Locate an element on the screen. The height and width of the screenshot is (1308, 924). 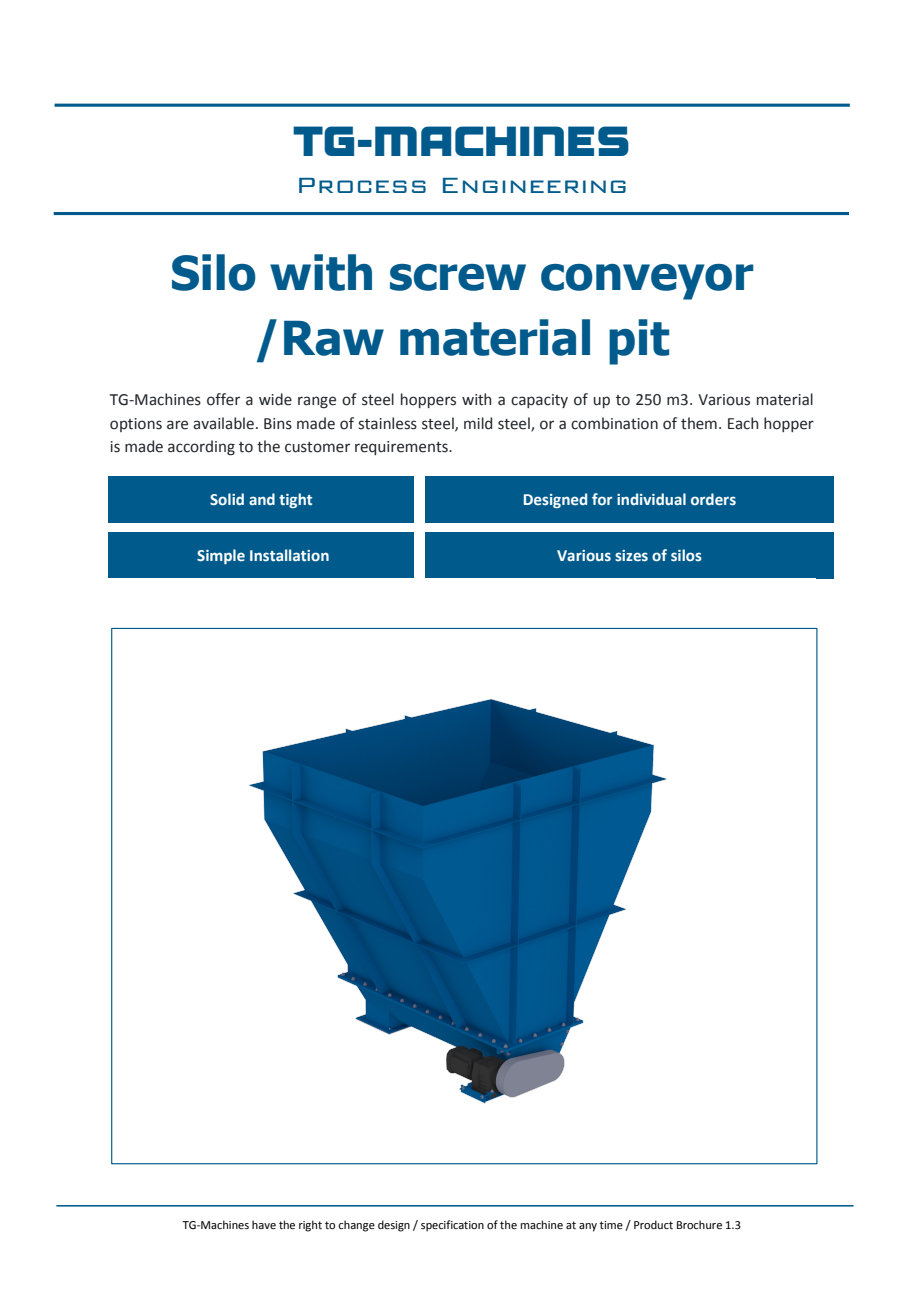
specification is located at coordinates (452, 1226).
